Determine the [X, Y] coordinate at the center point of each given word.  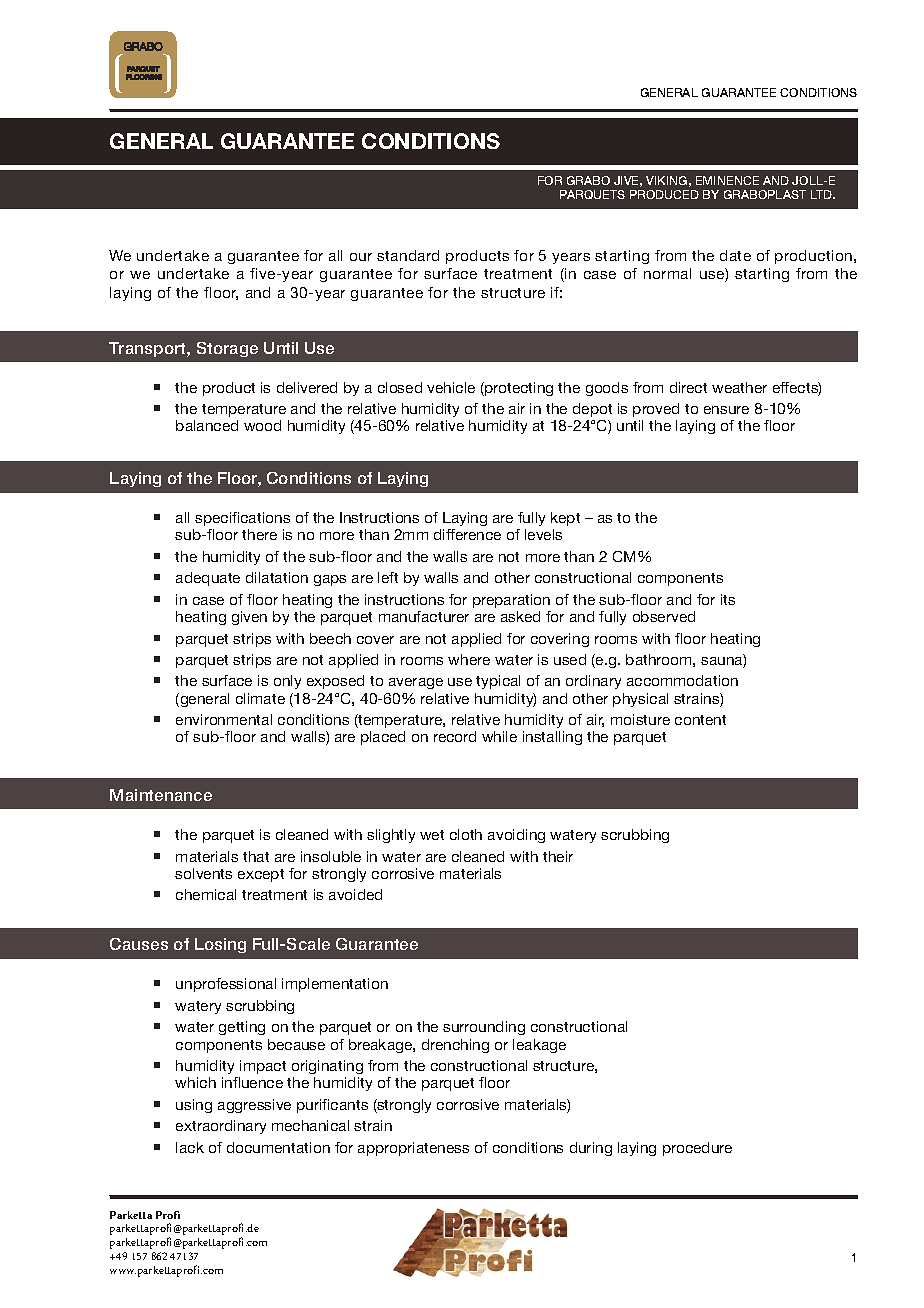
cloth [466, 834]
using [194, 1106]
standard [408, 255]
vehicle [451, 387]
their [558, 856]
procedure [697, 1149]
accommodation [682, 680]
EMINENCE [727, 180]
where [469, 659]
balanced [207, 425]
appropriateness [413, 1149]
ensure [726, 410]
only [287, 682]
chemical [206, 894]
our [361, 257]
